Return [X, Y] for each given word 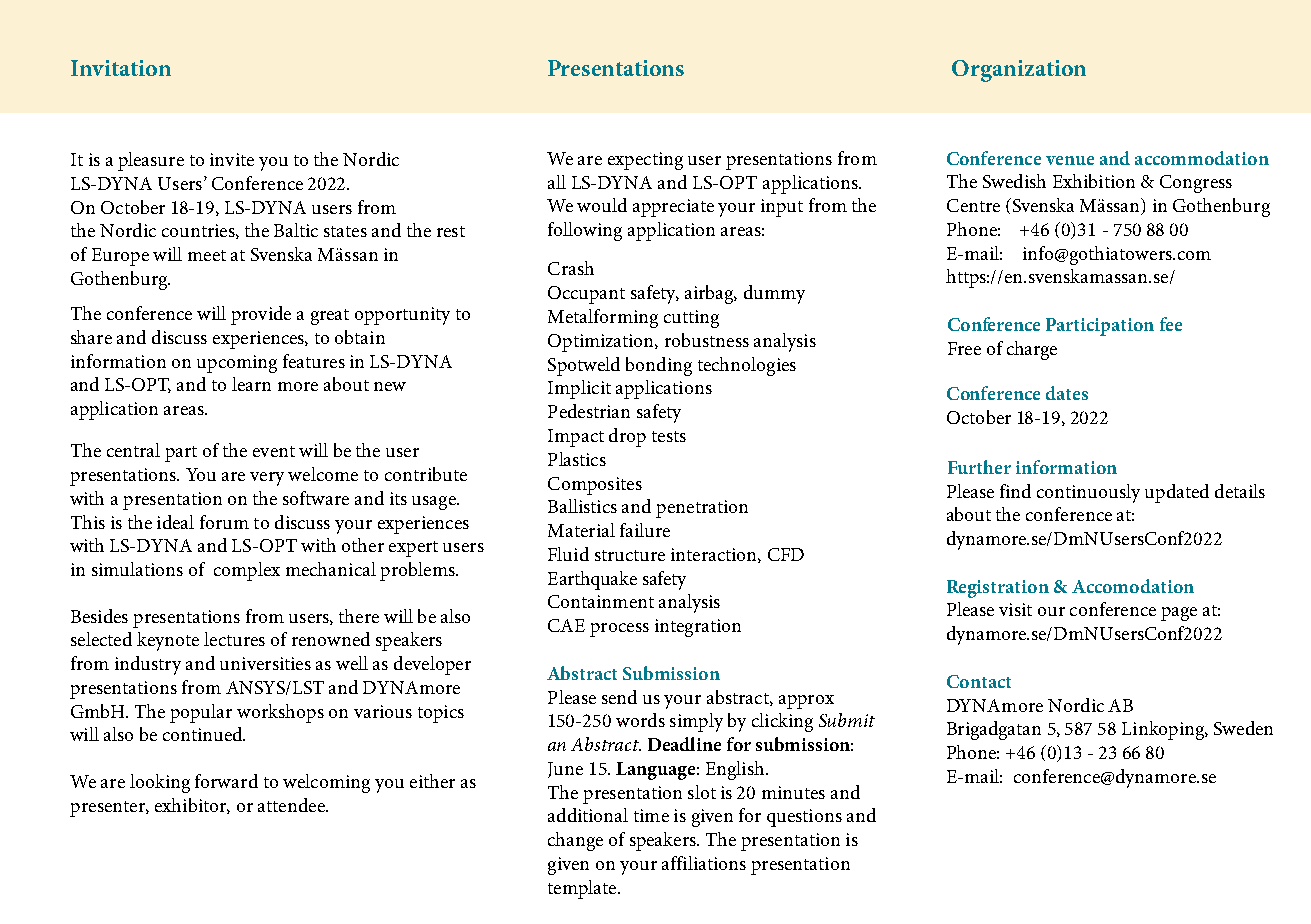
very [267, 479]
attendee [292, 805]
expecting [645, 161]
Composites [595, 486]
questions [804, 818]
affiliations [704, 863]
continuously [1088, 493]
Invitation [121, 68]
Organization [1019, 71]
